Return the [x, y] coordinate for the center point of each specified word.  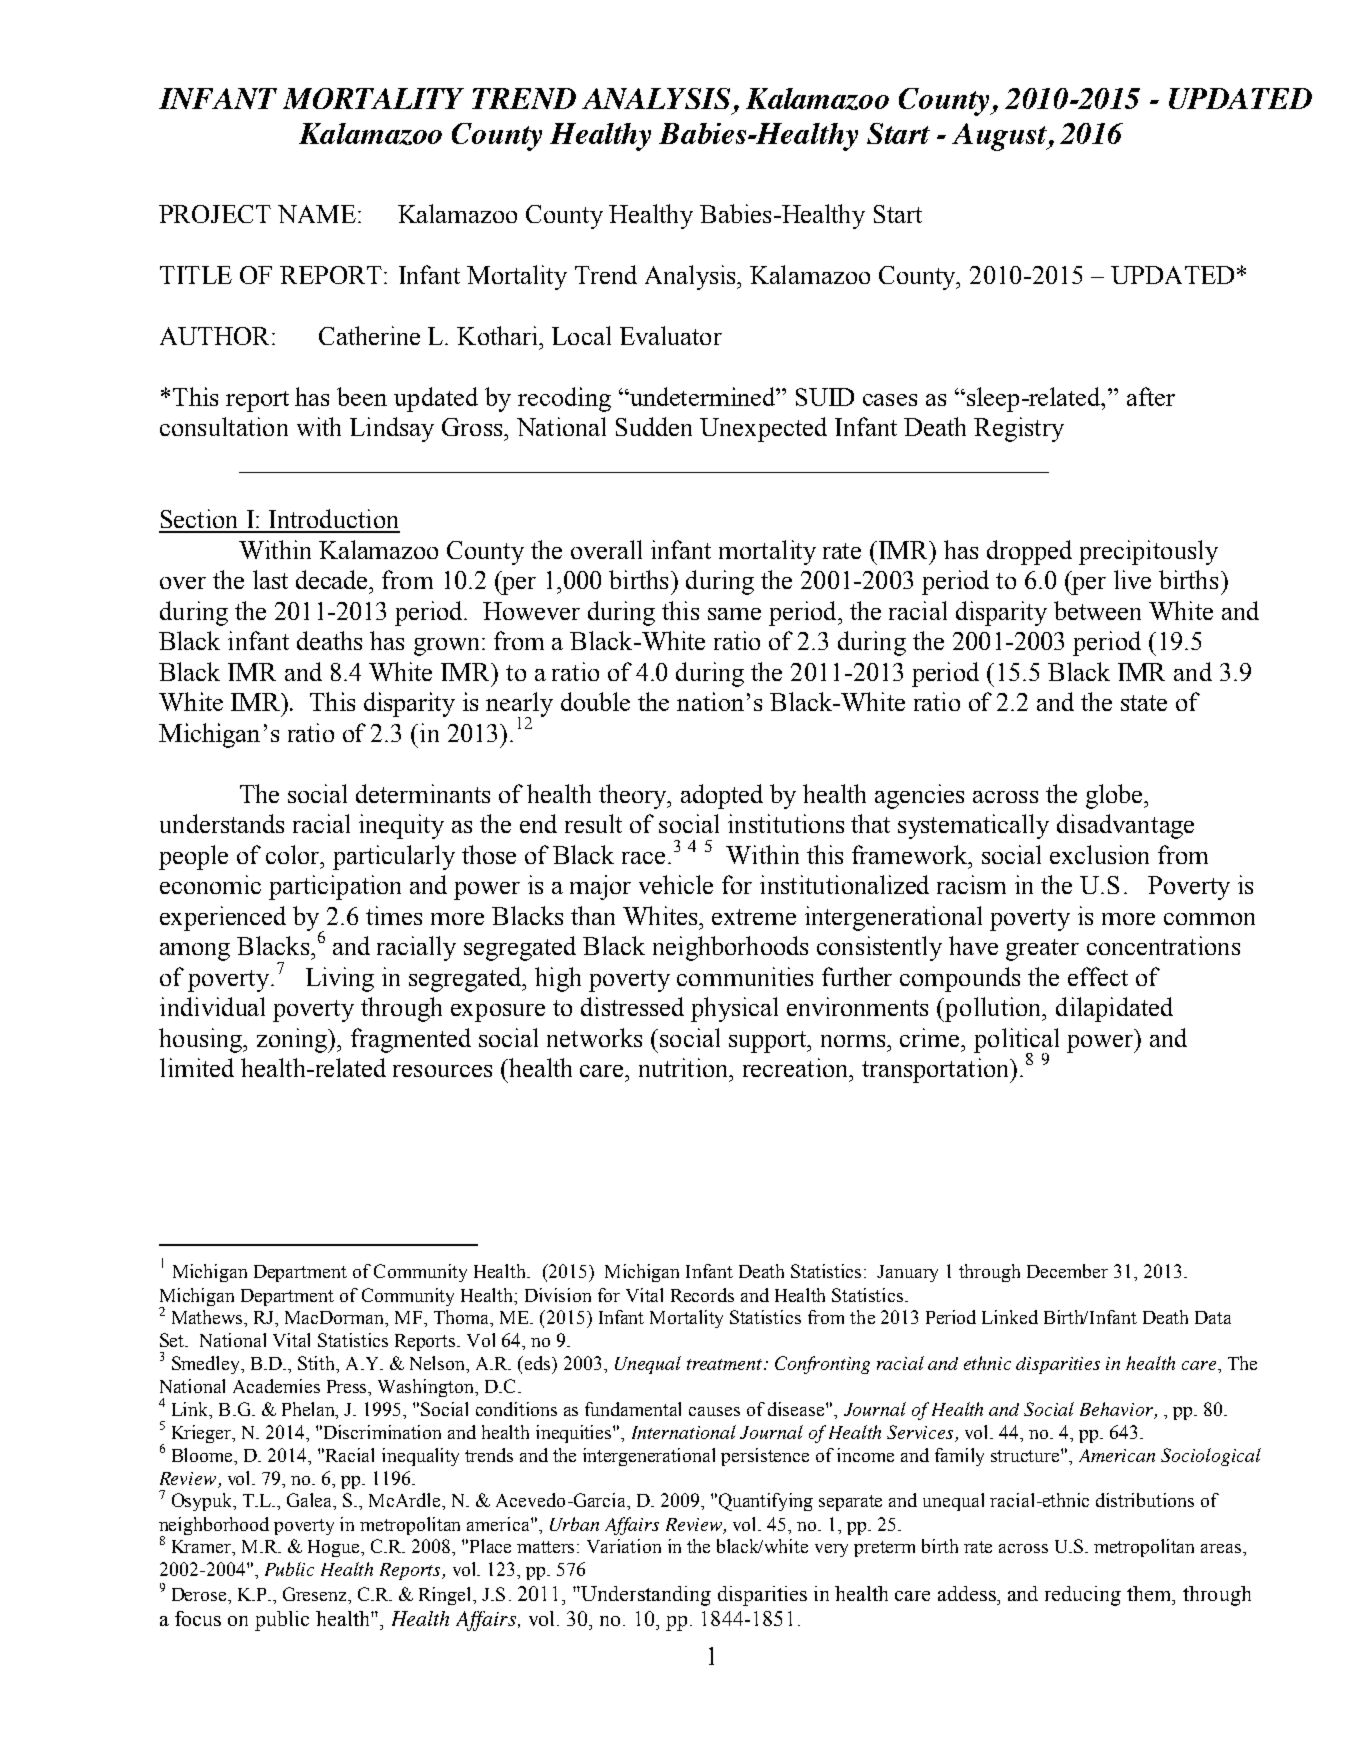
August [1000, 137]
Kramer [203, 1548]
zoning [294, 1040]
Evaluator [671, 335]
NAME [317, 214]
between [1097, 610]
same [734, 614]
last [270, 579]
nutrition [685, 1067]
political [1016, 1041]
